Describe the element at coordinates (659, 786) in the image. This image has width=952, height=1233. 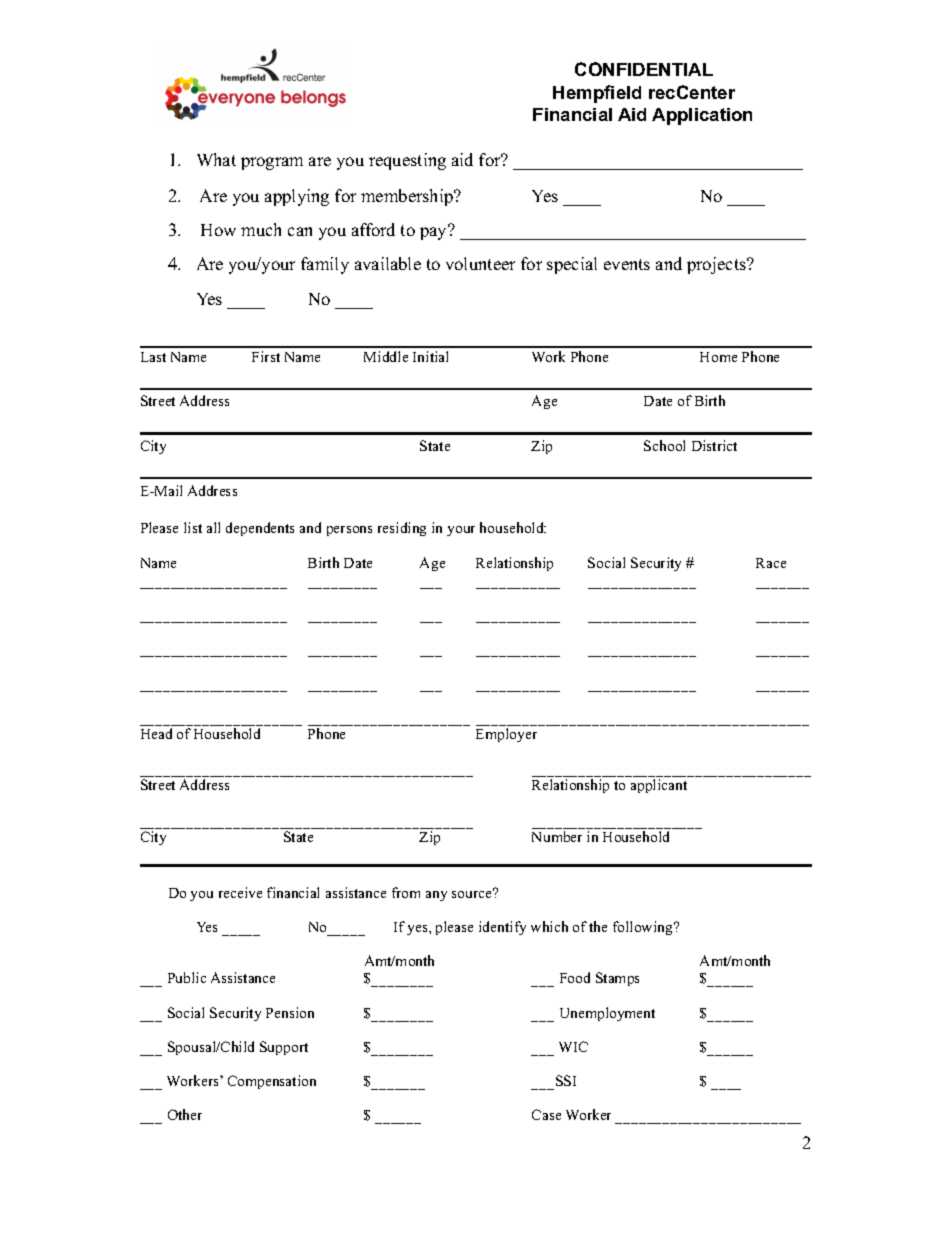
I see `applicant` at that location.
